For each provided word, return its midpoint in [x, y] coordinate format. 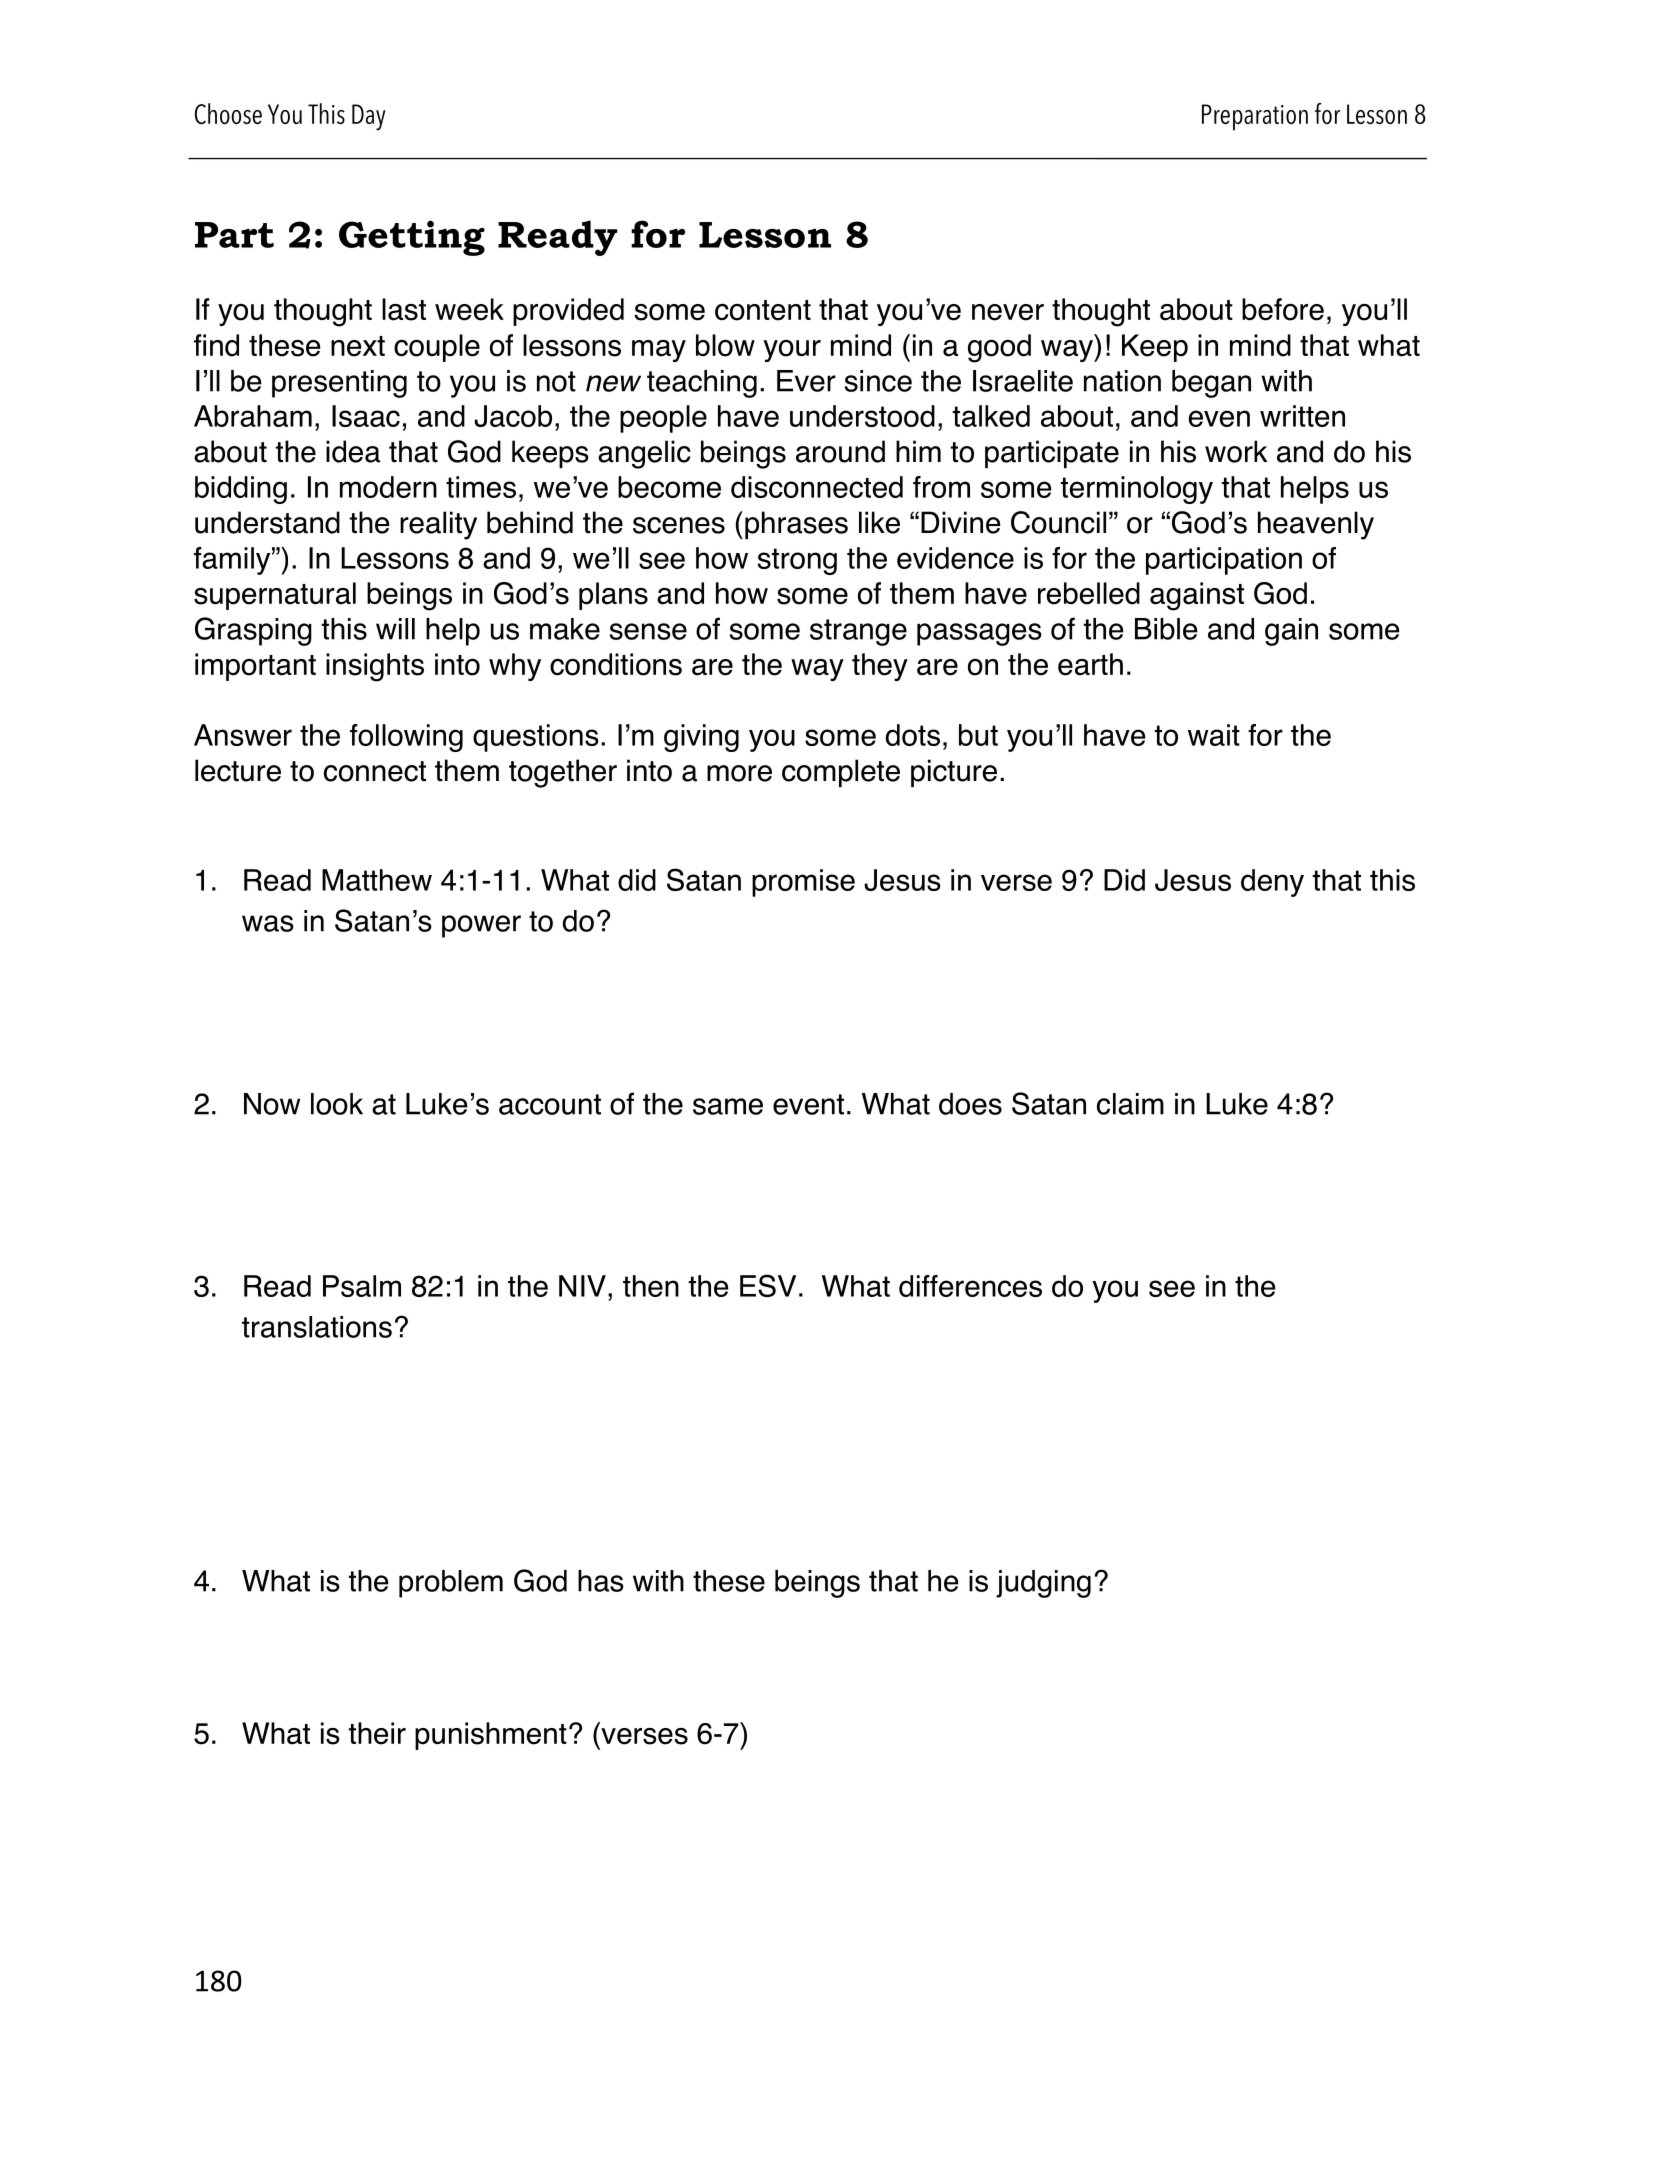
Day [369, 117]
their [377, 1733]
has [601, 1581]
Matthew [377, 880]
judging [1043, 1584]
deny [1272, 883]
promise [803, 883]
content [763, 310]
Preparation [1255, 117]
